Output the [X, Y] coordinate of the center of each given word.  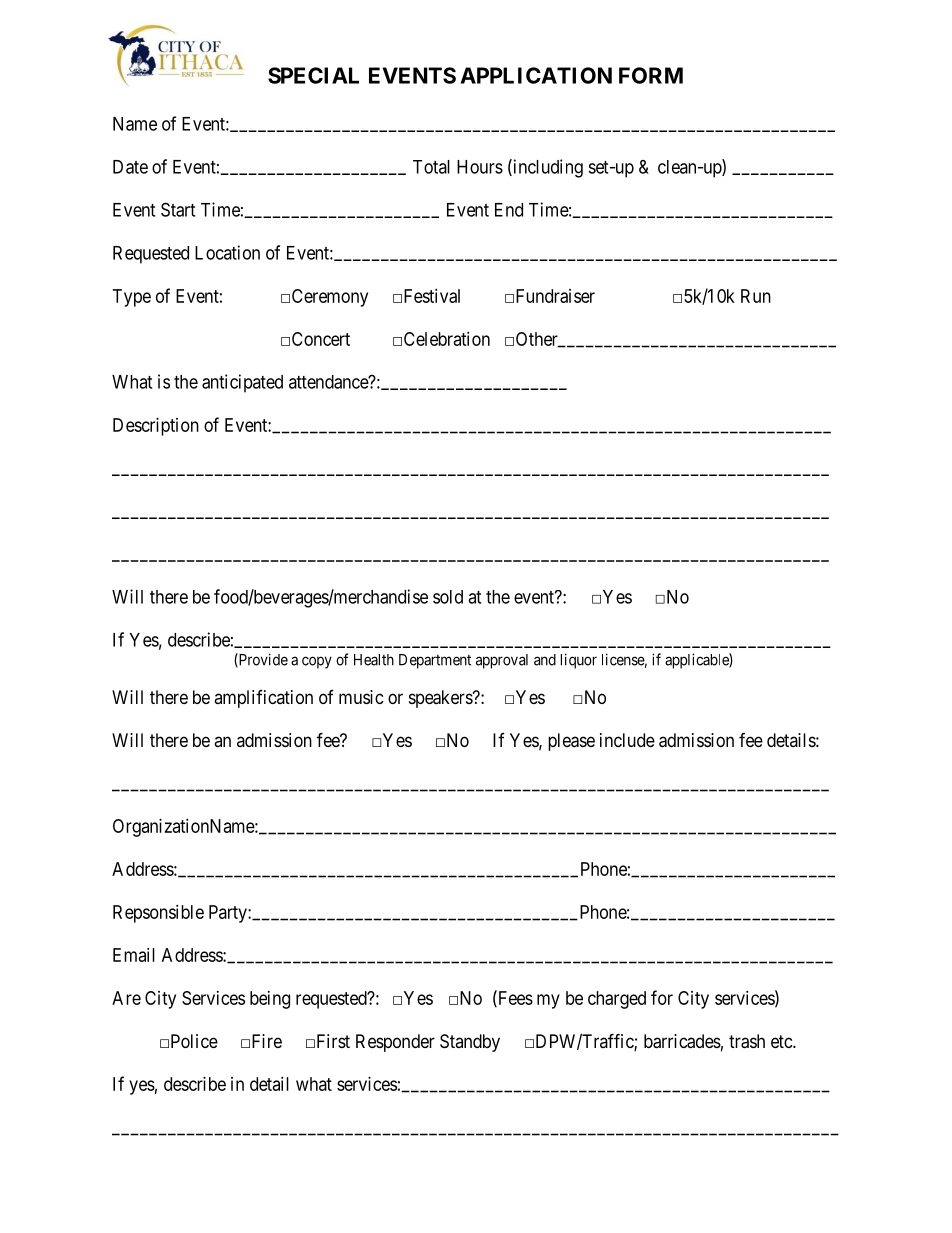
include [627, 740]
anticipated [242, 383]
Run [756, 296]
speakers [441, 699]
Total [431, 167]
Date [130, 167]
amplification [263, 699]
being [270, 1000]
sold [448, 597]
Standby [470, 1043]
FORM [651, 75]
